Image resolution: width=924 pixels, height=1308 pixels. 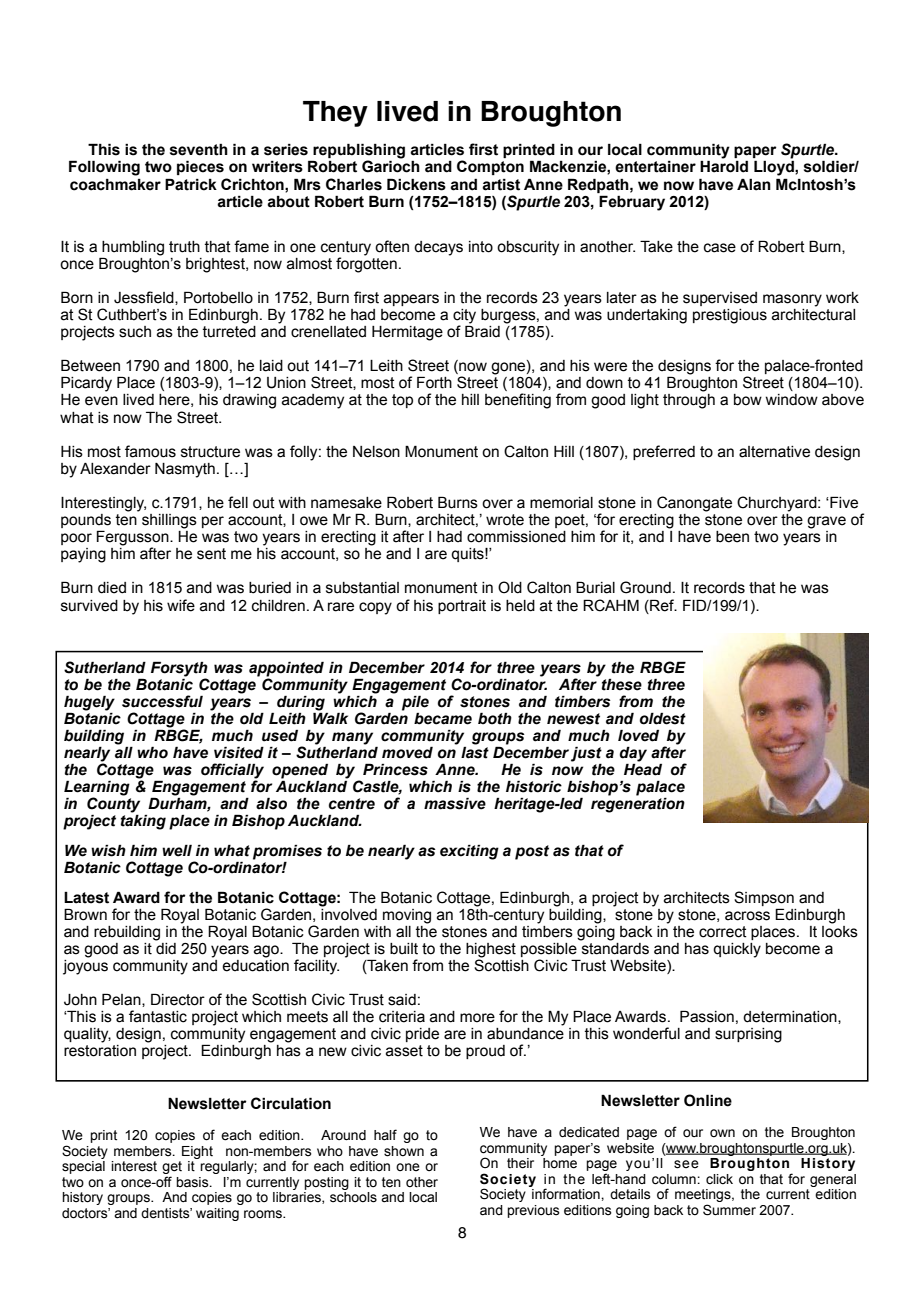 I want to click on wrote, so click(x=505, y=520).
